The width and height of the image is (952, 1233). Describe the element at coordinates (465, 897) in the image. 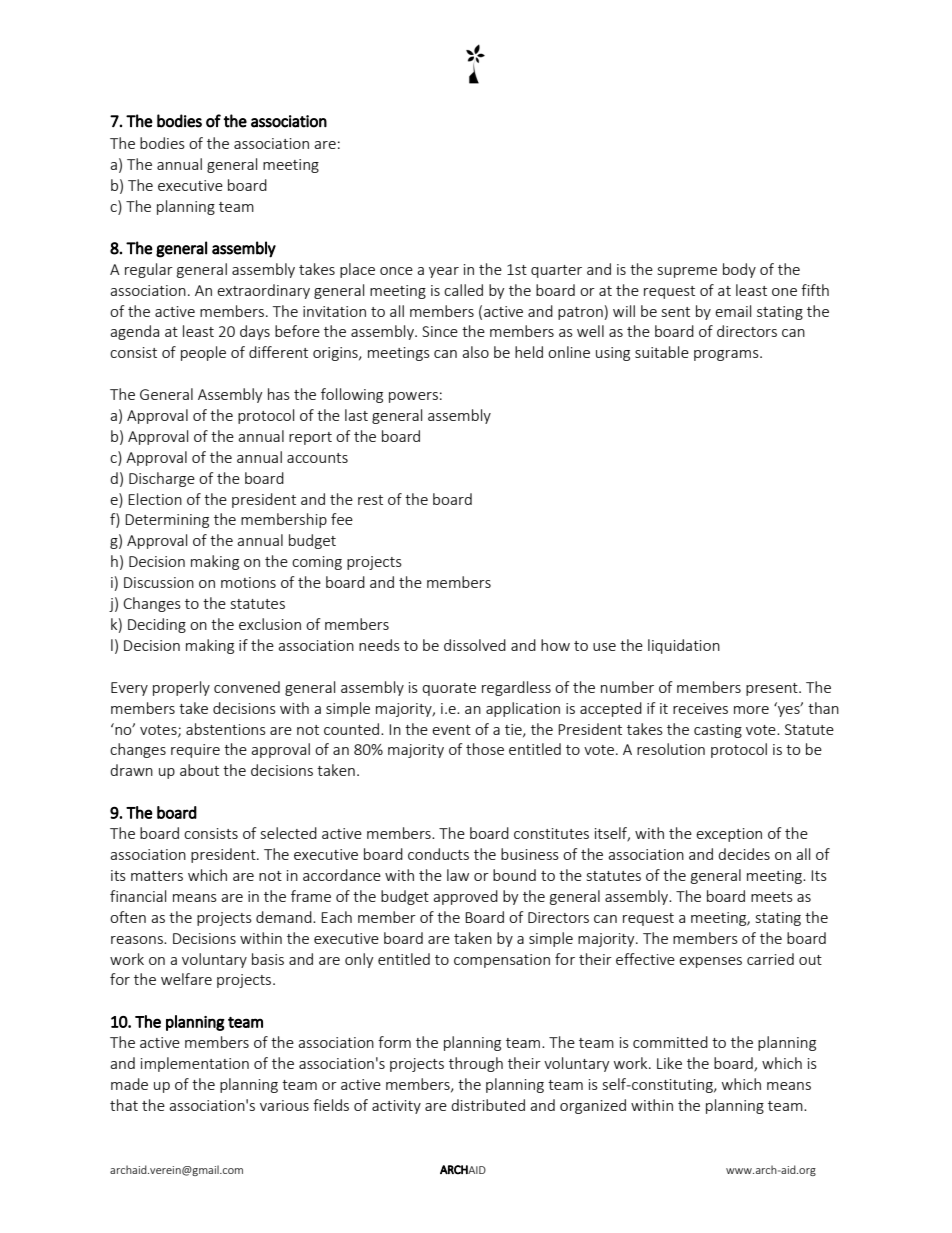

I see `approved` at that location.
